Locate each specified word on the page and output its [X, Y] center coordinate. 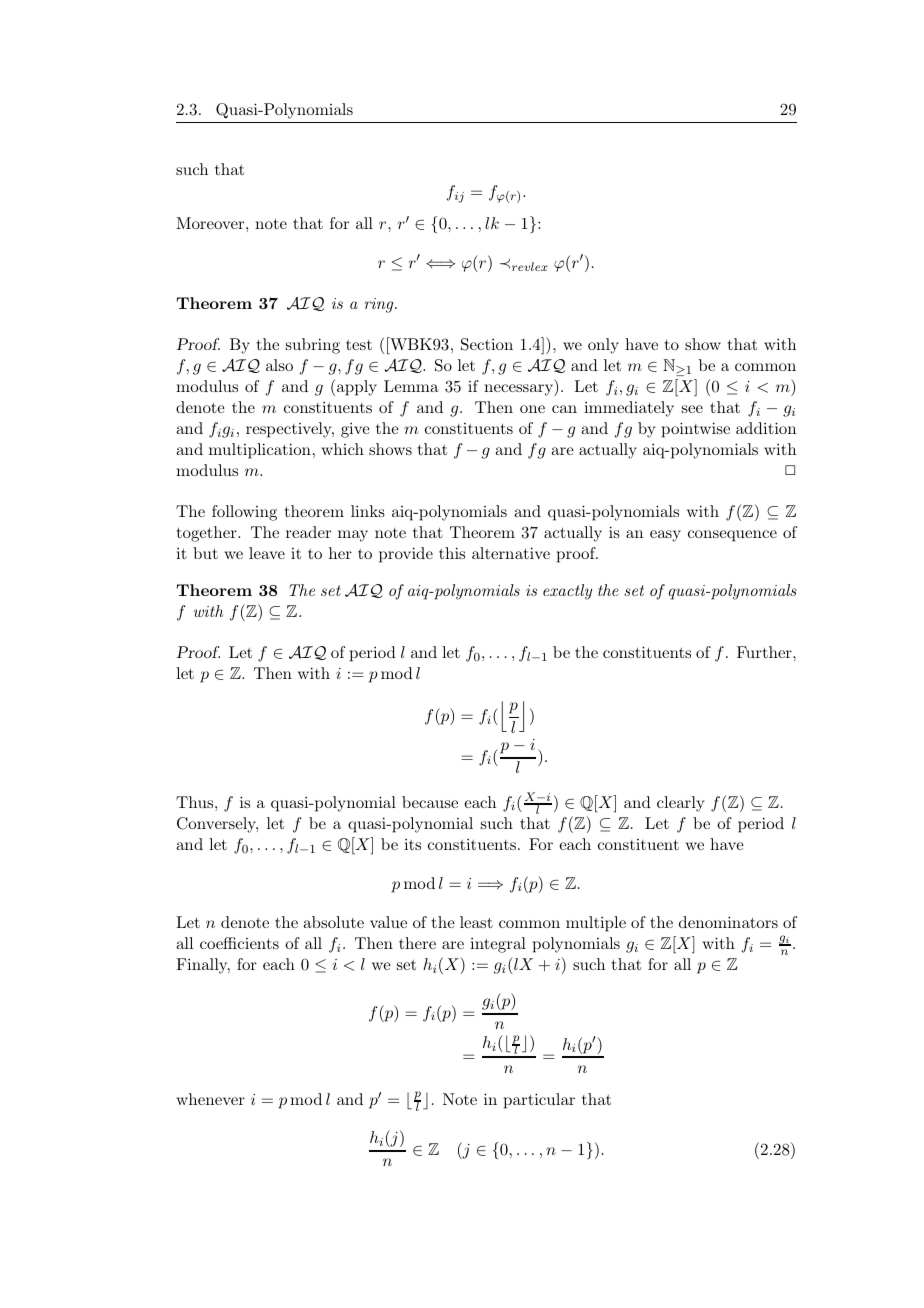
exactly [567, 592]
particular [539, 1101]
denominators [728, 922]
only [603, 346]
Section [487, 344]
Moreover [211, 223]
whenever [210, 1099]
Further [765, 652]
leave [267, 553]
